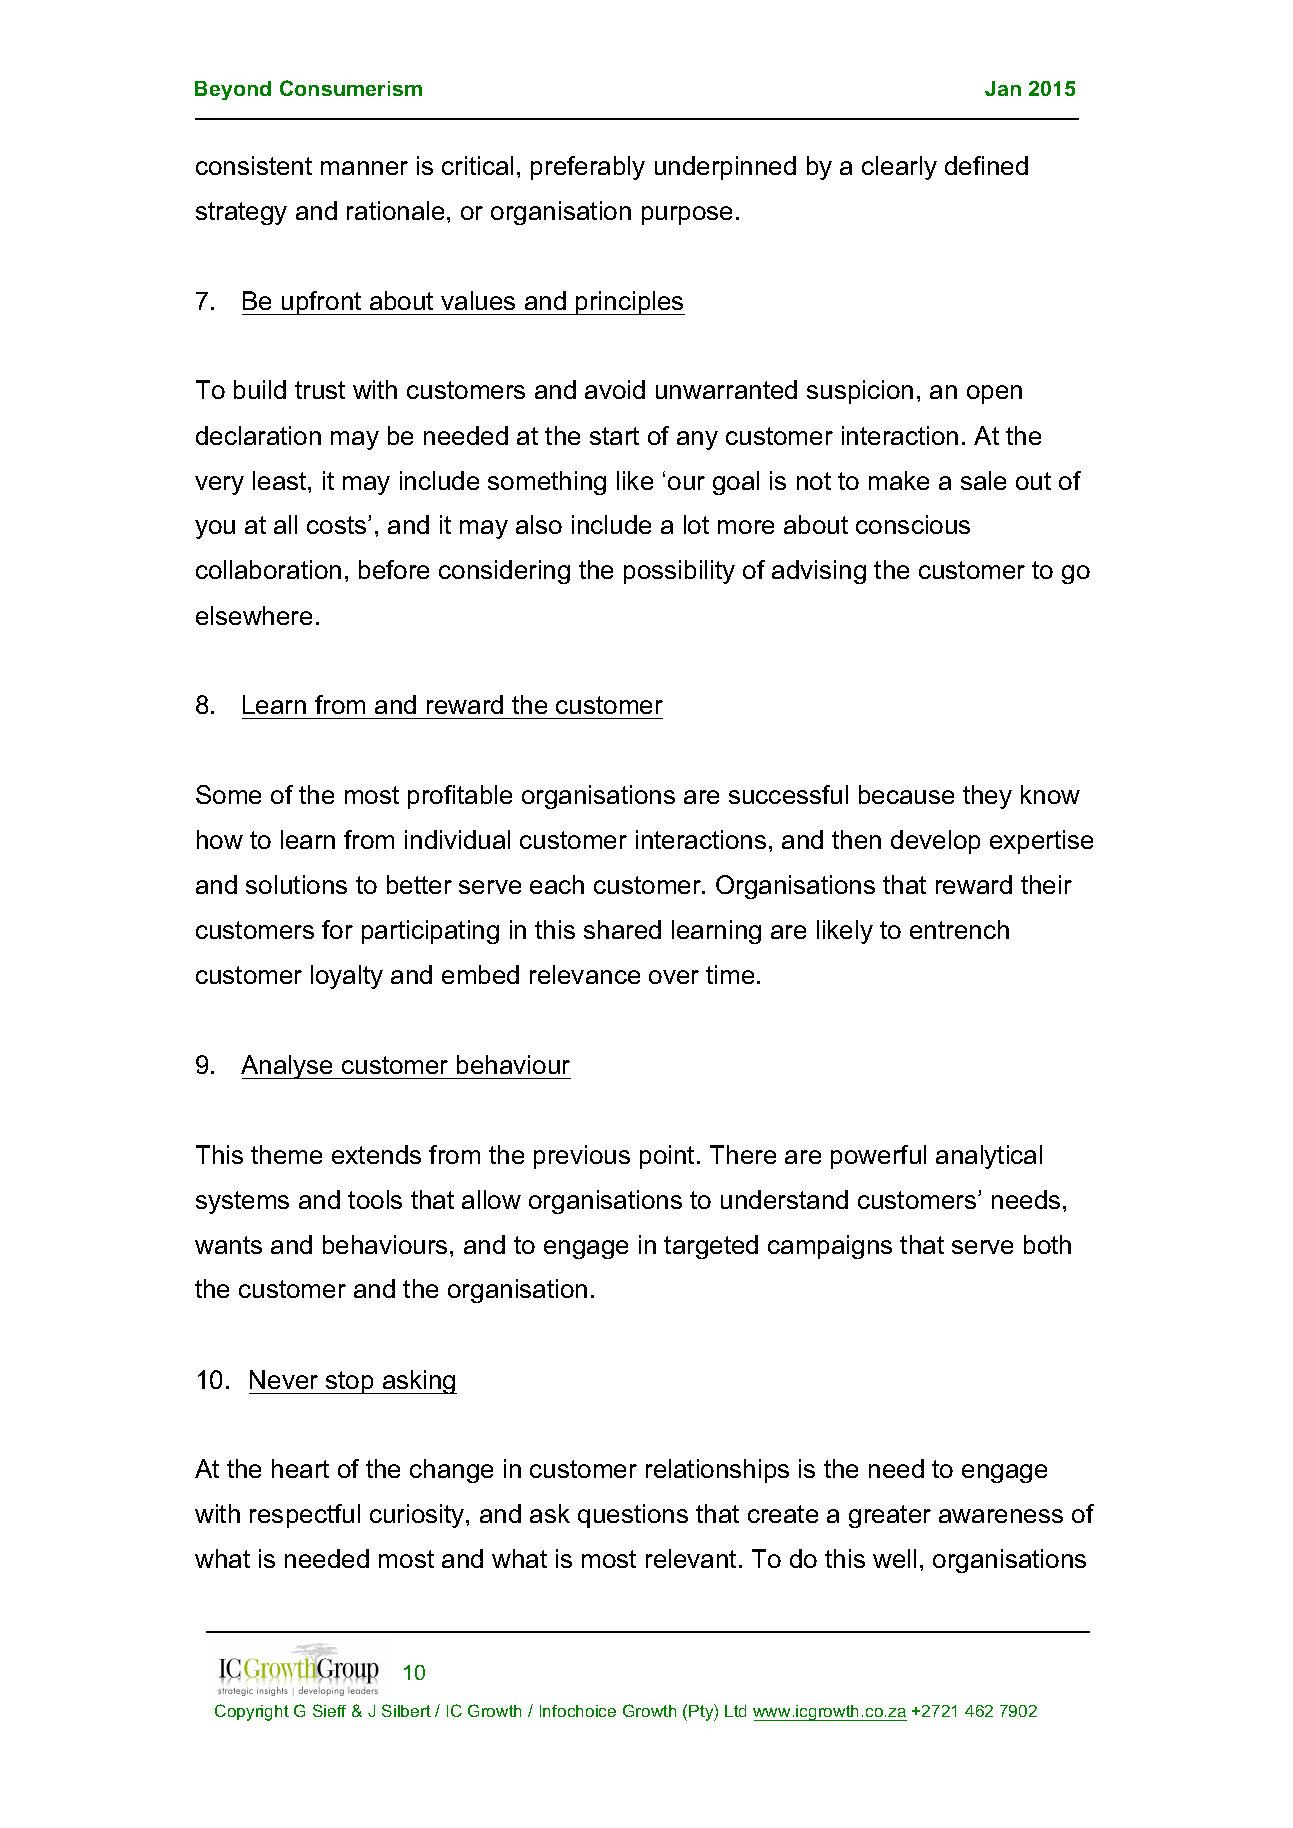 This page has width=1293, height=1828. Describe the element at coordinates (254, 615) in the page. I see `elsewhere` at that location.
